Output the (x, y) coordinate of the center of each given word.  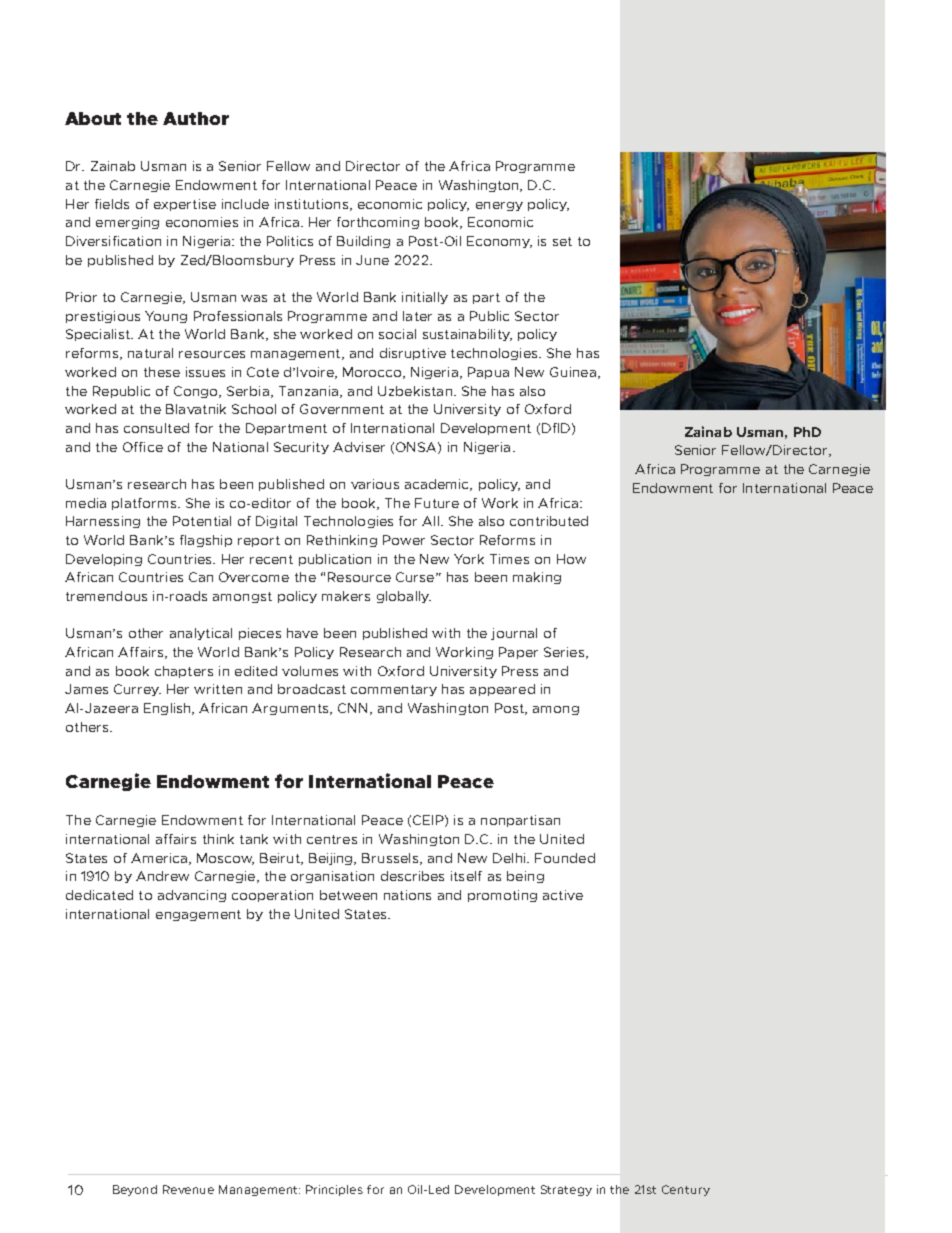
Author (196, 118)
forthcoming (378, 223)
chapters (184, 672)
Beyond (135, 1190)
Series (564, 652)
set (562, 241)
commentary (394, 690)
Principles (334, 1190)
